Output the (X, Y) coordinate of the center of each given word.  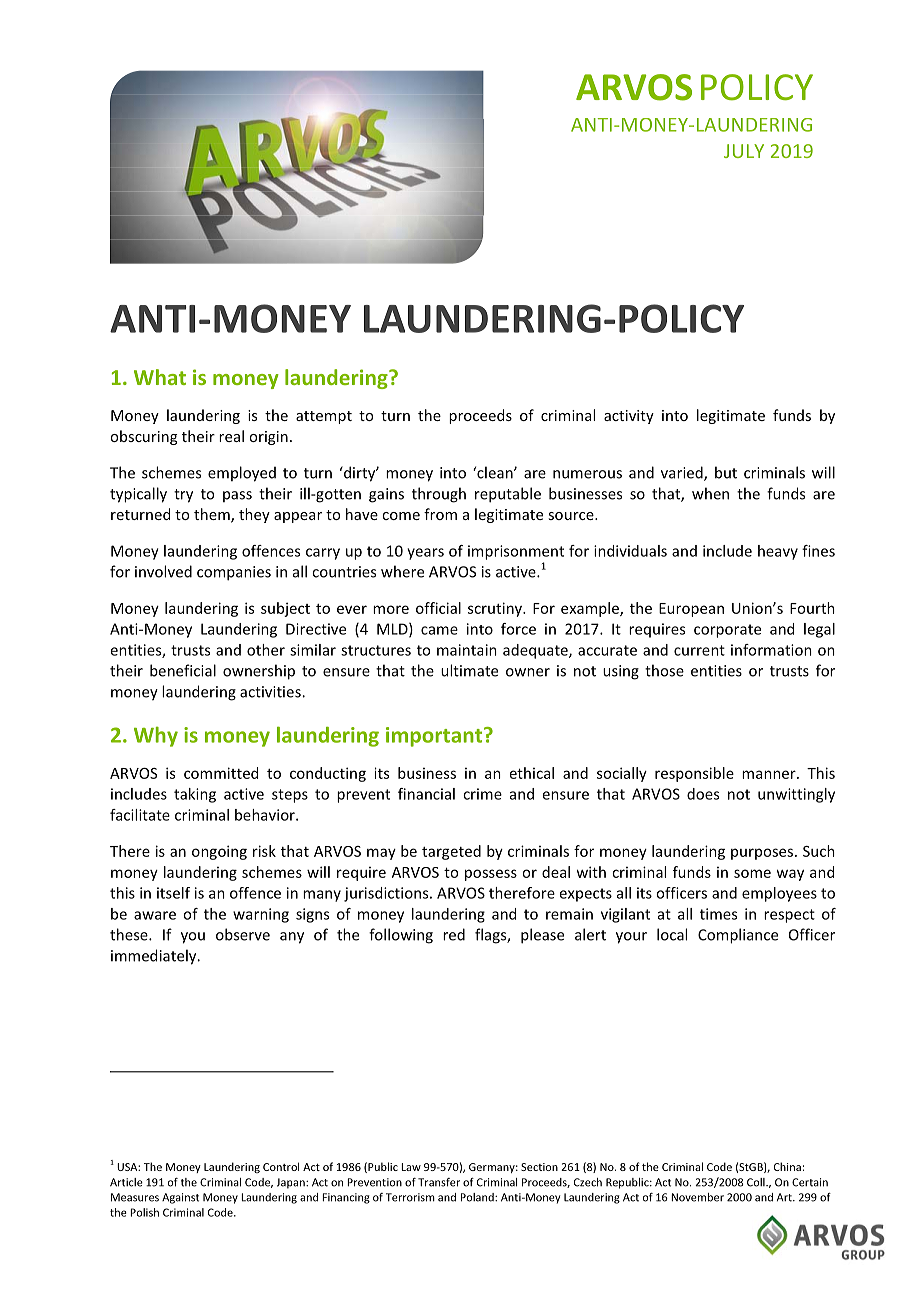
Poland (478, 1197)
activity (629, 417)
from (440, 514)
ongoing (219, 852)
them (213, 515)
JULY (744, 151)
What (160, 377)
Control (281, 1166)
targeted (451, 852)
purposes (763, 854)
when (710, 493)
